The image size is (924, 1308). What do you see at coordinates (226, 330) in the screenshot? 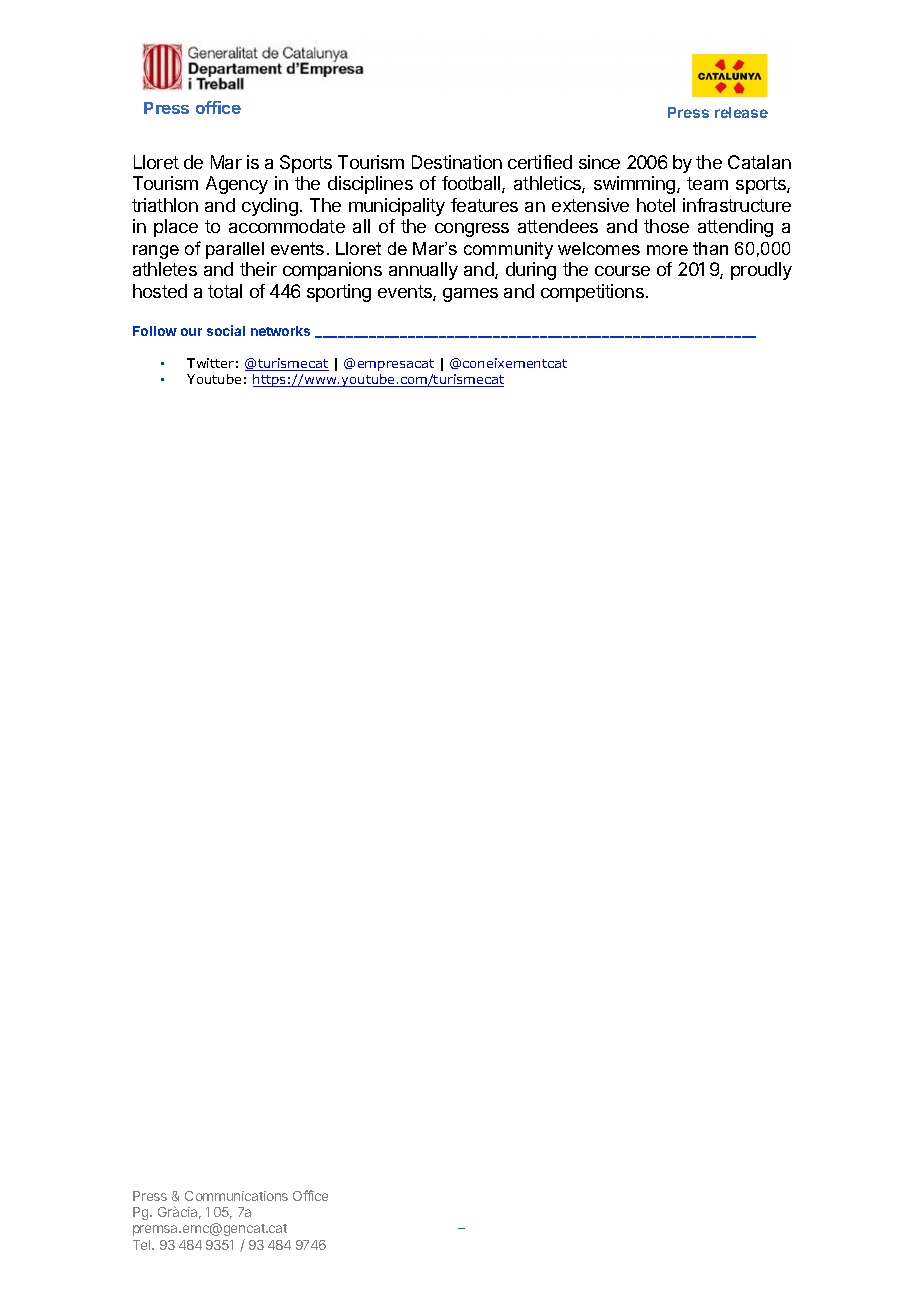
I see `social` at bounding box center [226, 330].
